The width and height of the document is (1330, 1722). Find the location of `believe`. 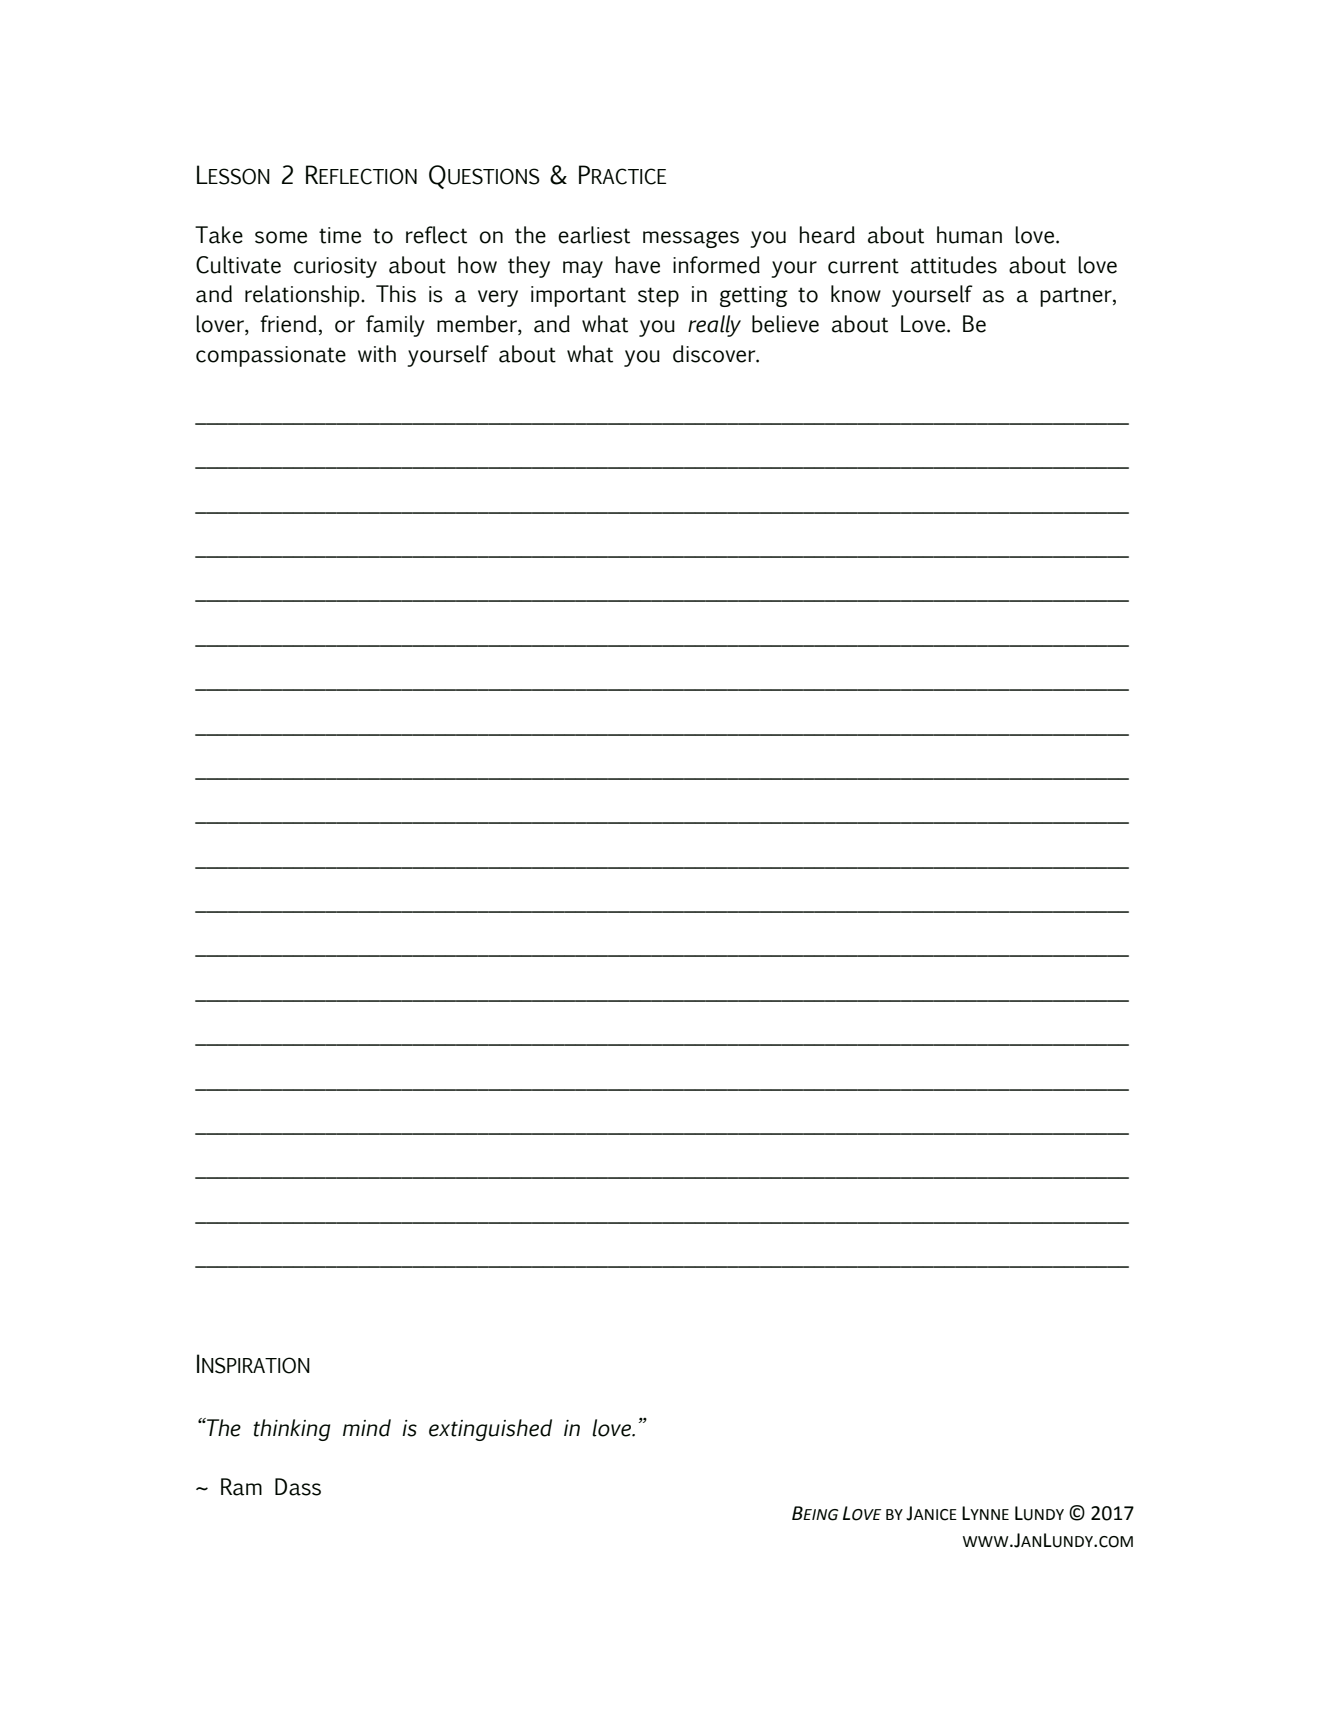

believe is located at coordinates (785, 324).
